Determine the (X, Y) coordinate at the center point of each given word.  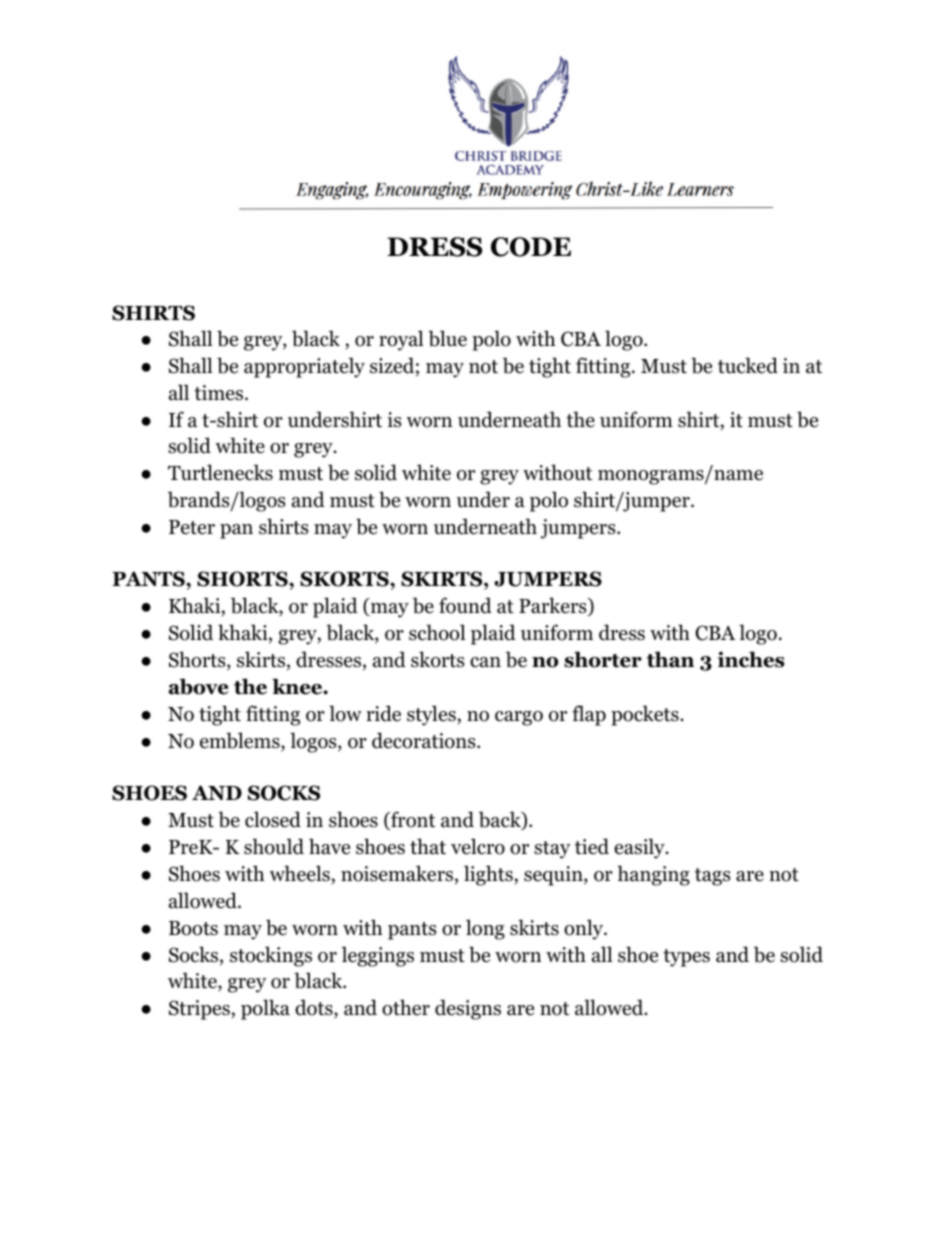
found (465, 605)
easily (640, 848)
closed (273, 819)
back (501, 820)
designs (468, 1009)
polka (265, 1009)
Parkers (554, 606)
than (670, 659)
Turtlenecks (220, 472)
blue (447, 338)
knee (298, 686)
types (686, 958)
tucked (748, 365)
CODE (531, 247)
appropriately (304, 367)
